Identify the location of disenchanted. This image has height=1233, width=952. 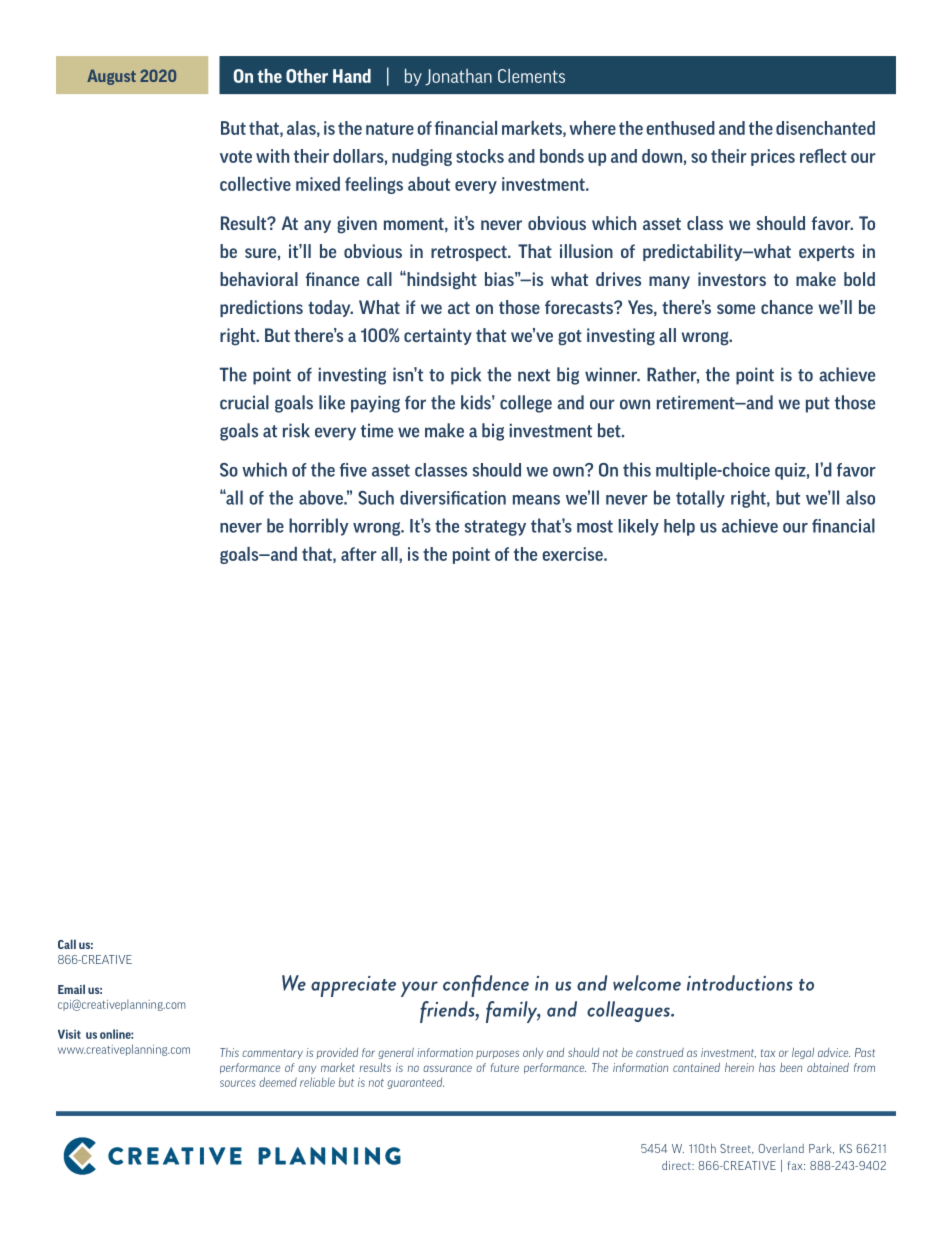
(825, 128).
